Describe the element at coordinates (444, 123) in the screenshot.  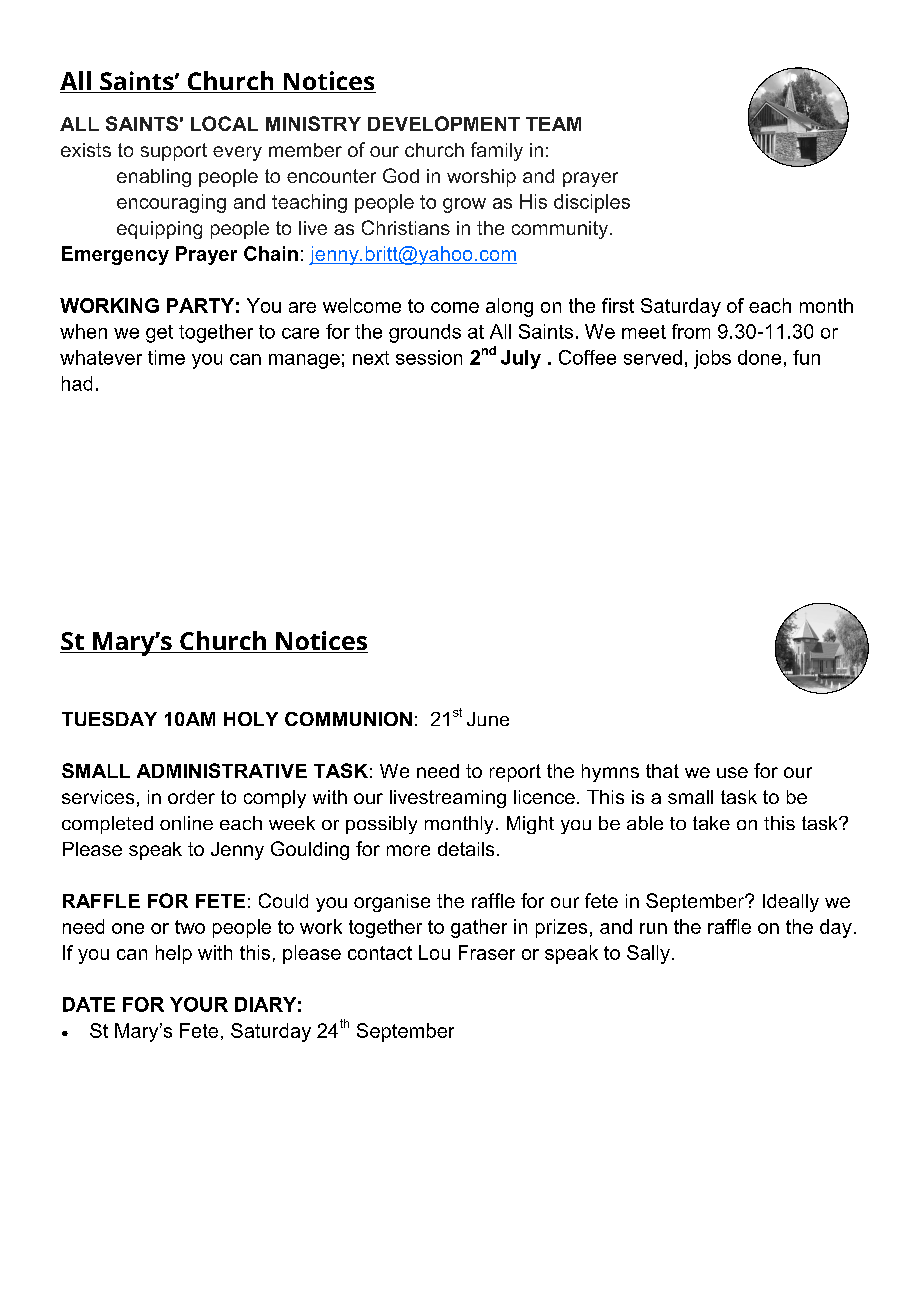
I see `DEVELOPMENT` at that location.
